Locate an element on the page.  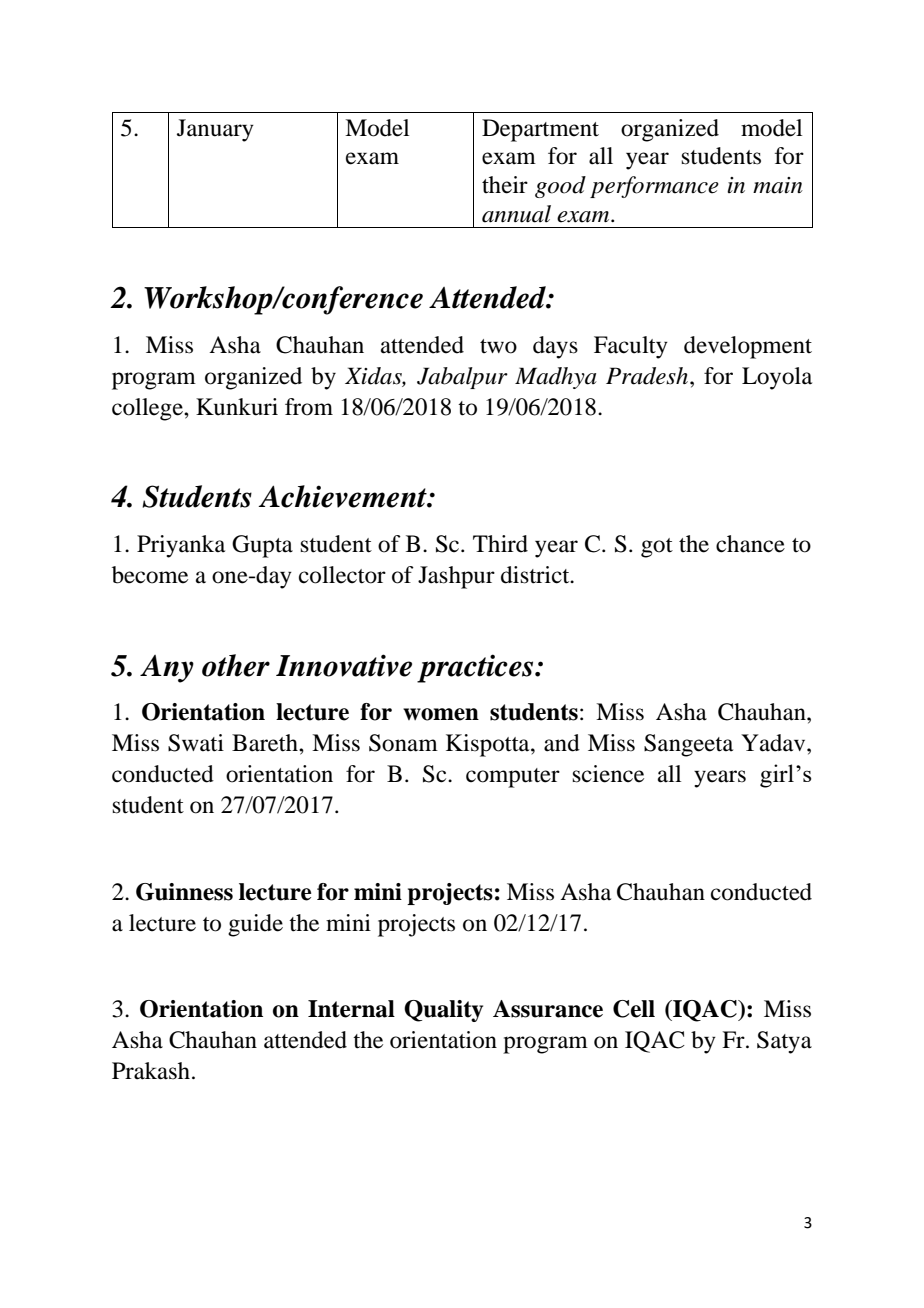
performance is located at coordinates (654, 187).
